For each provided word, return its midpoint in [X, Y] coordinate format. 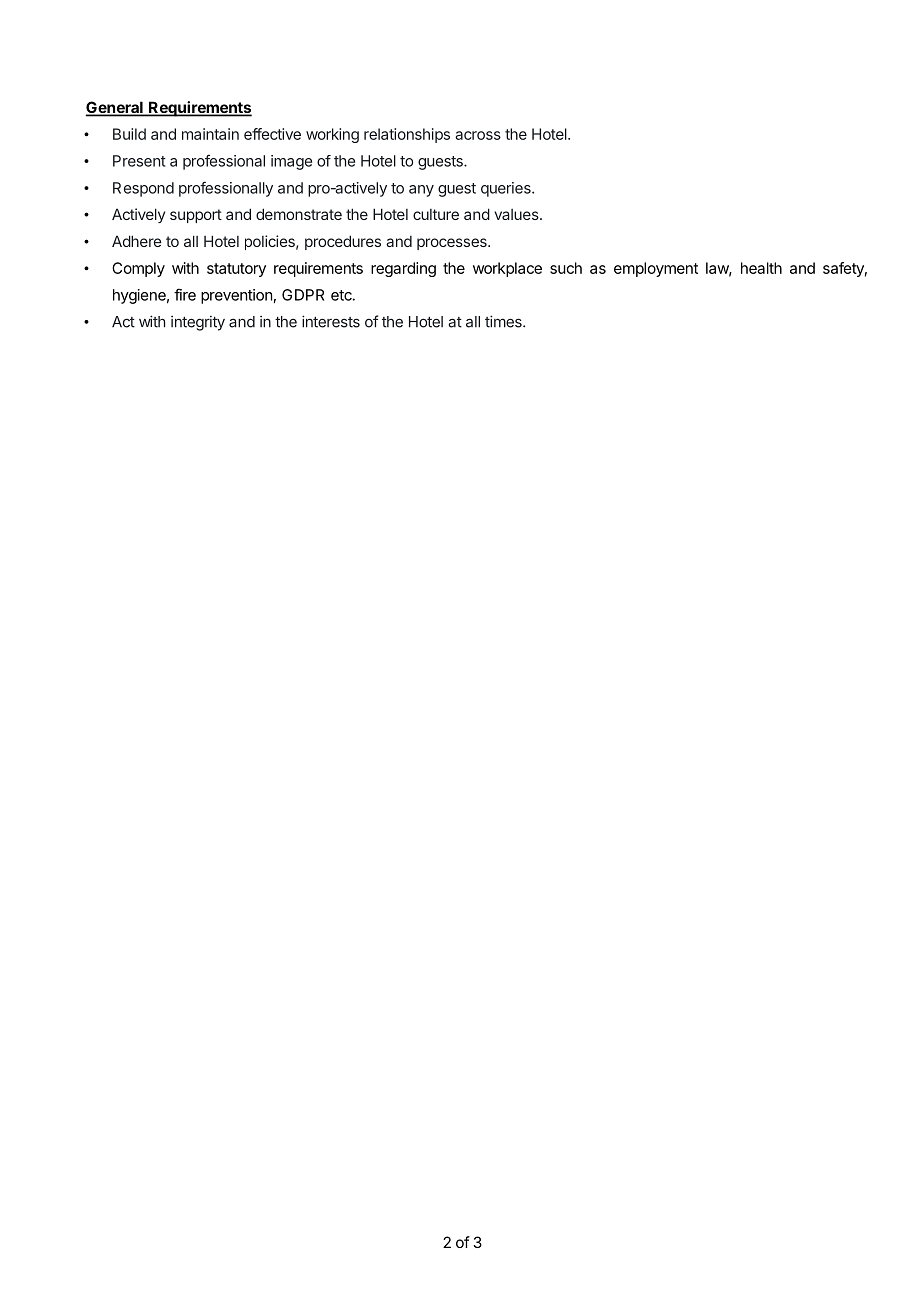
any [421, 191]
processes [453, 244]
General [115, 108]
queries [507, 189]
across [478, 135]
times [504, 321]
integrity [198, 323]
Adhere [136, 241]
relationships [407, 135]
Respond [143, 189]
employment [656, 269]
